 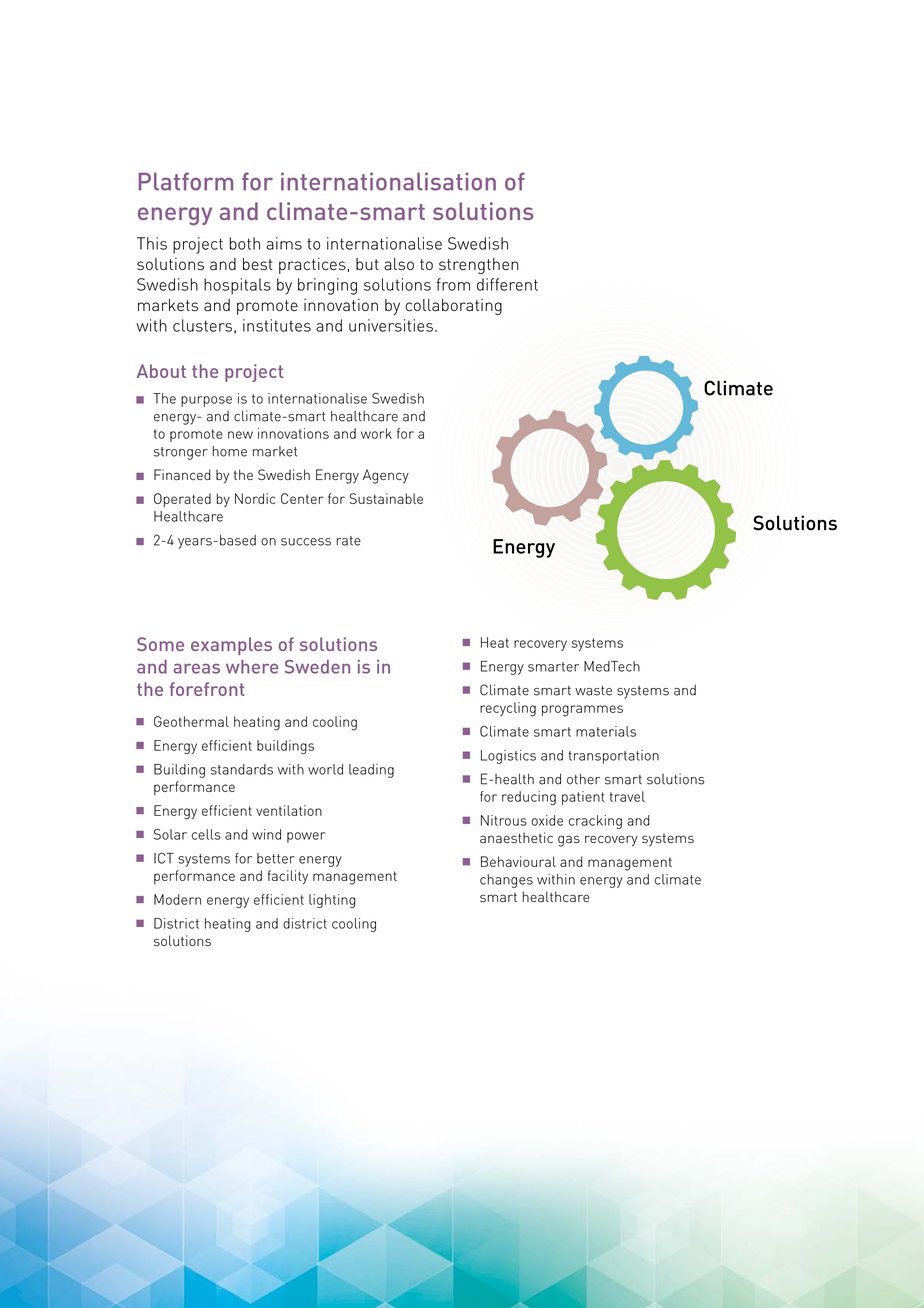 What do you see at coordinates (386, 476) in the document?
I see `Agency` at bounding box center [386, 476].
